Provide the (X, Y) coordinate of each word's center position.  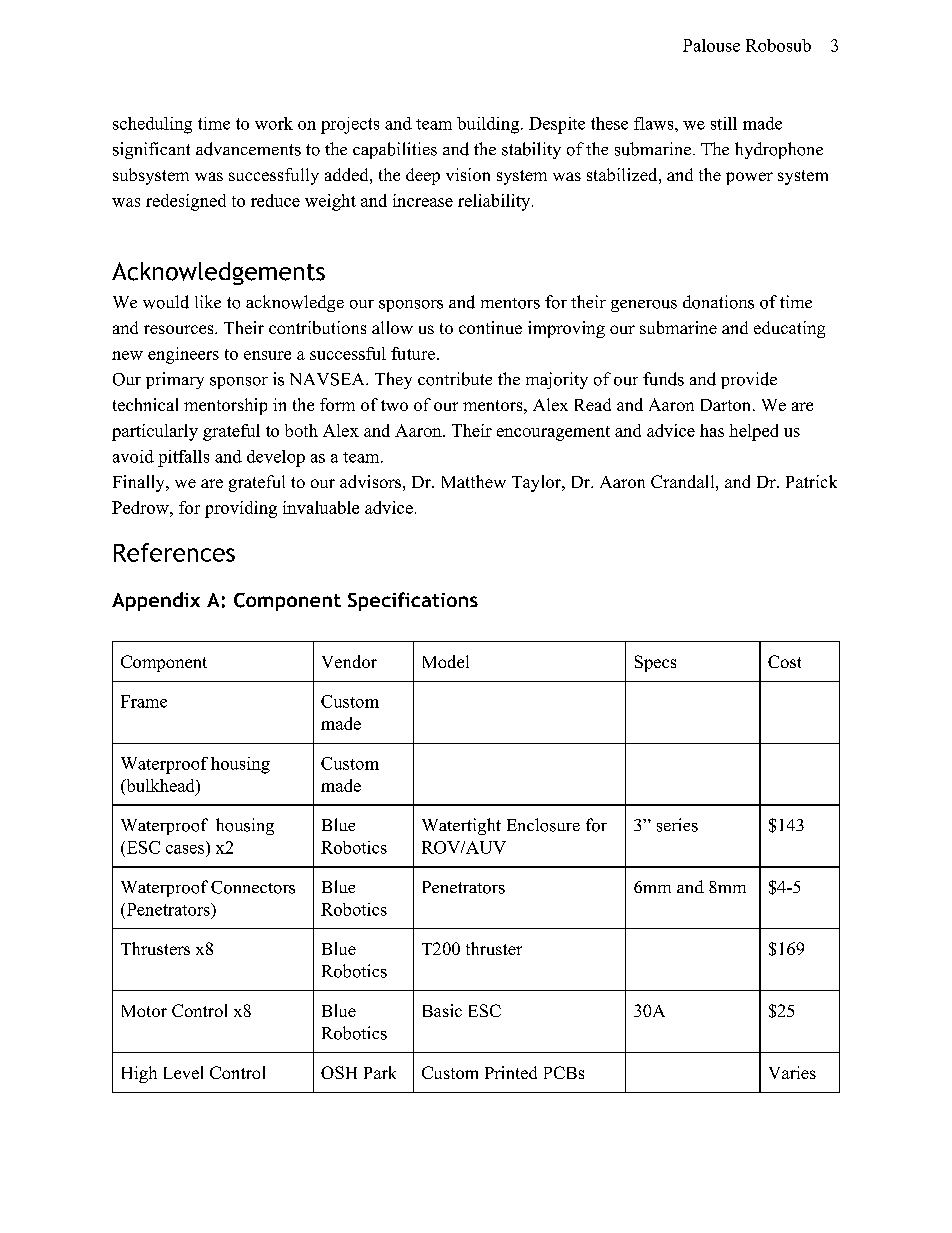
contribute (455, 379)
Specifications (413, 601)
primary (175, 380)
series (677, 825)
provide (749, 380)
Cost (784, 661)
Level (183, 1072)
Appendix (156, 601)
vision (468, 174)
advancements (248, 149)
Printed (511, 1072)
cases (185, 849)
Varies (792, 1072)
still (724, 123)
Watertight (461, 826)
